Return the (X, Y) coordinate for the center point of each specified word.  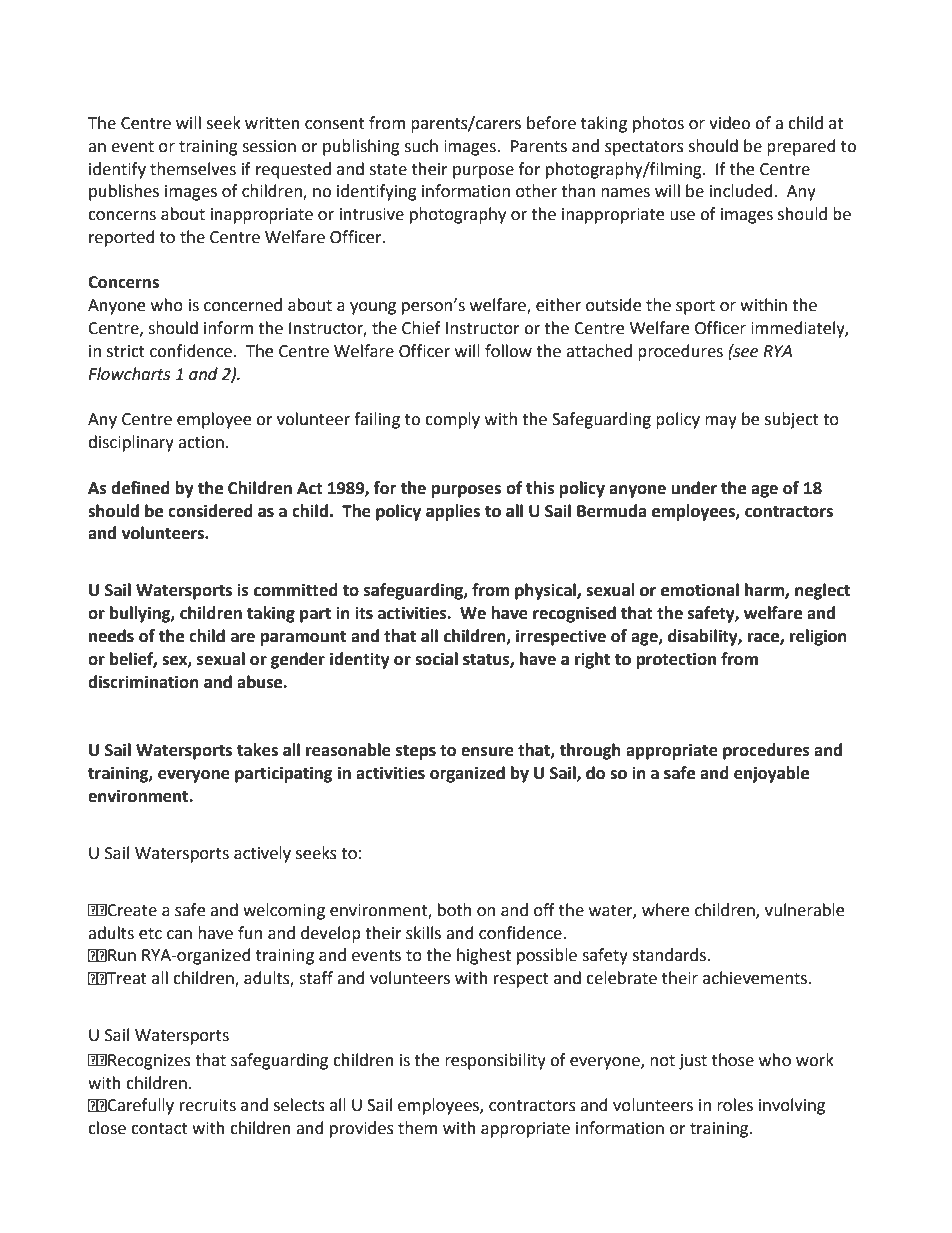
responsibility (495, 1061)
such (421, 146)
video (729, 123)
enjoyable (771, 774)
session (269, 146)
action (201, 442)
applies (453, 512)
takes (257, 750)
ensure (487, 752)
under (694, 488)
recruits (208, 1105)
